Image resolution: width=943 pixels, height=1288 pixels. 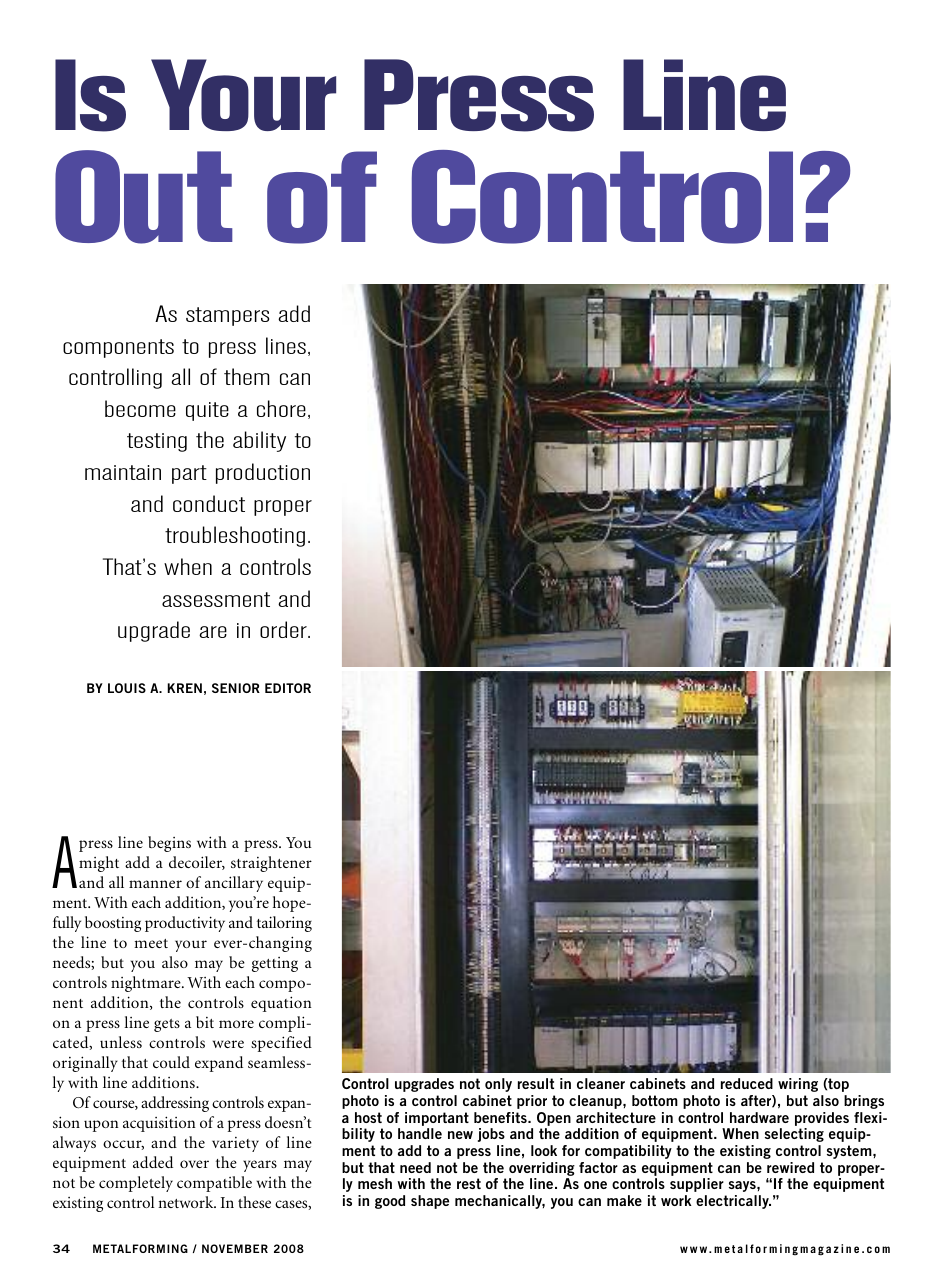 What do you see at coordinates (284, 629) in the screenshot?
I see `order` at bounding box center [284, 629].
